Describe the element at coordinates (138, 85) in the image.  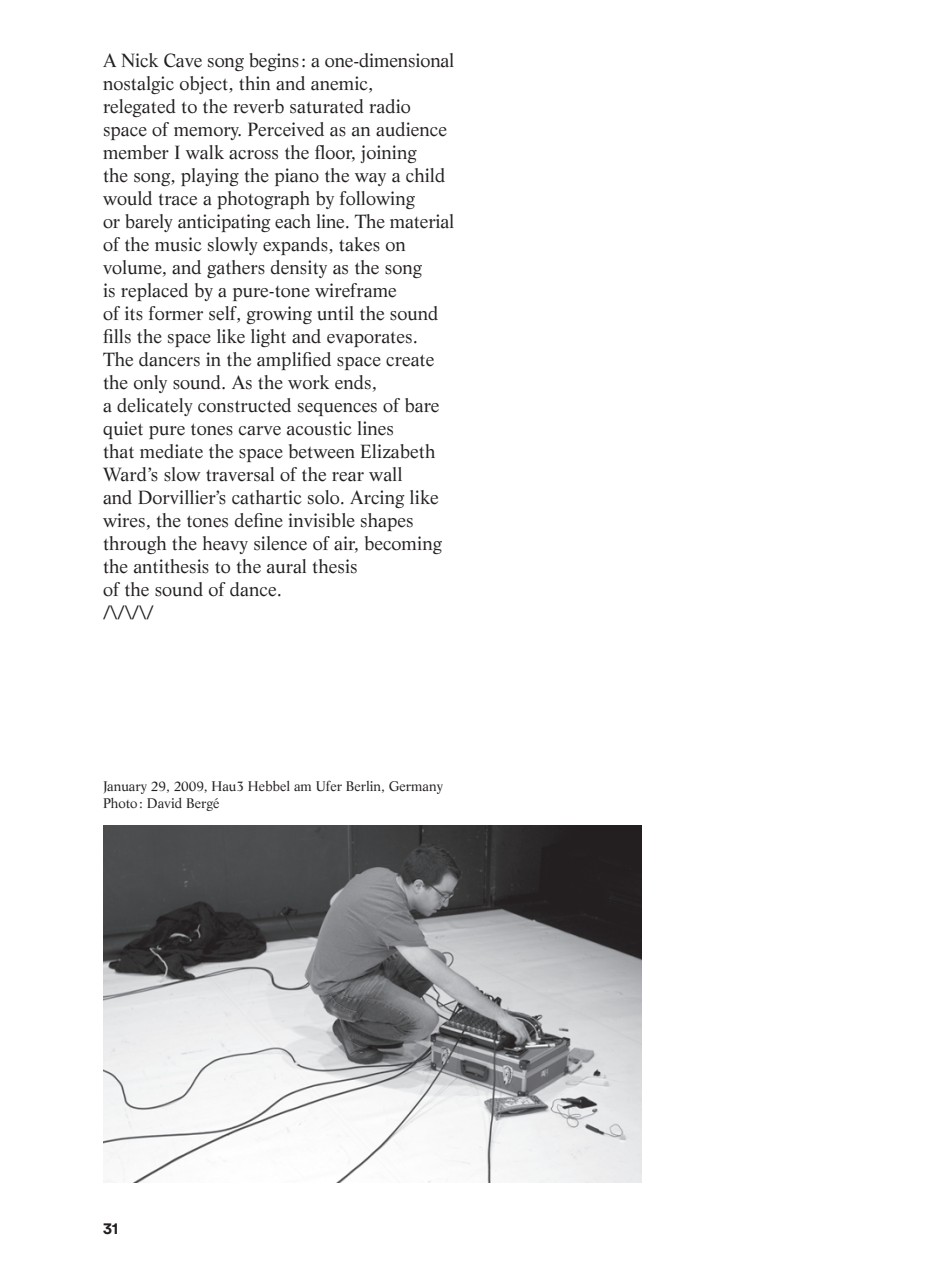
I see `nostalgic` at that location.
